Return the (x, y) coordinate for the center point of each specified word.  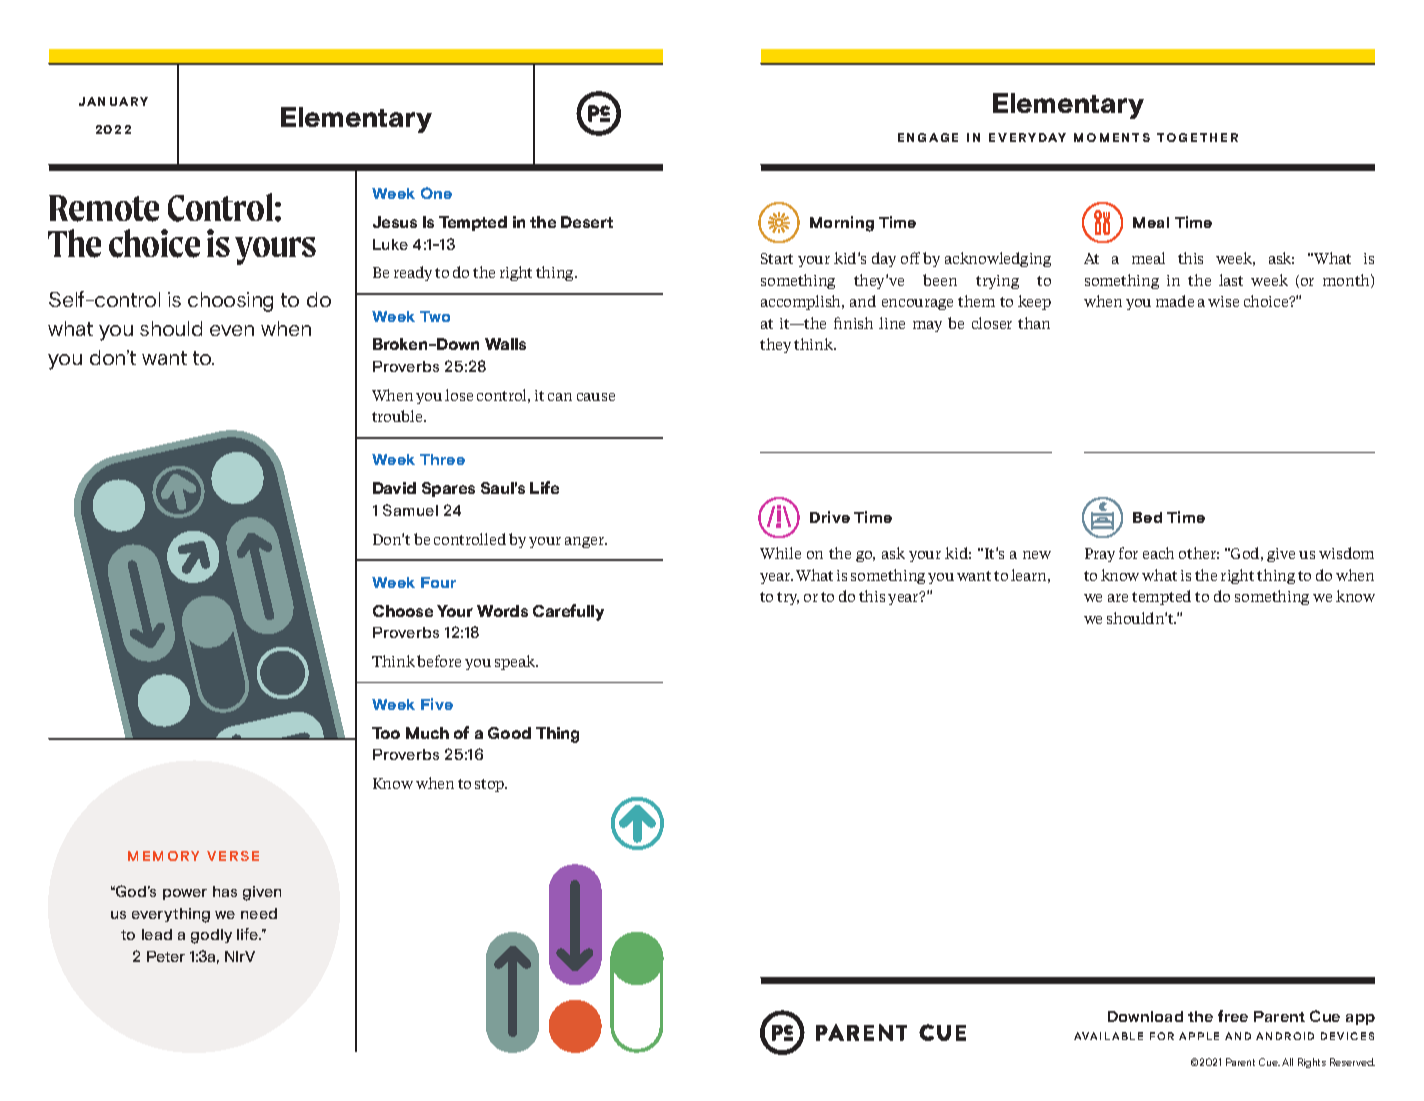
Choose (403, 611)
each (1158, 553)
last (1231, 280)
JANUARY (113, 101)
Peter (166, 956)
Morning (842, 224)
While (780, 553)
